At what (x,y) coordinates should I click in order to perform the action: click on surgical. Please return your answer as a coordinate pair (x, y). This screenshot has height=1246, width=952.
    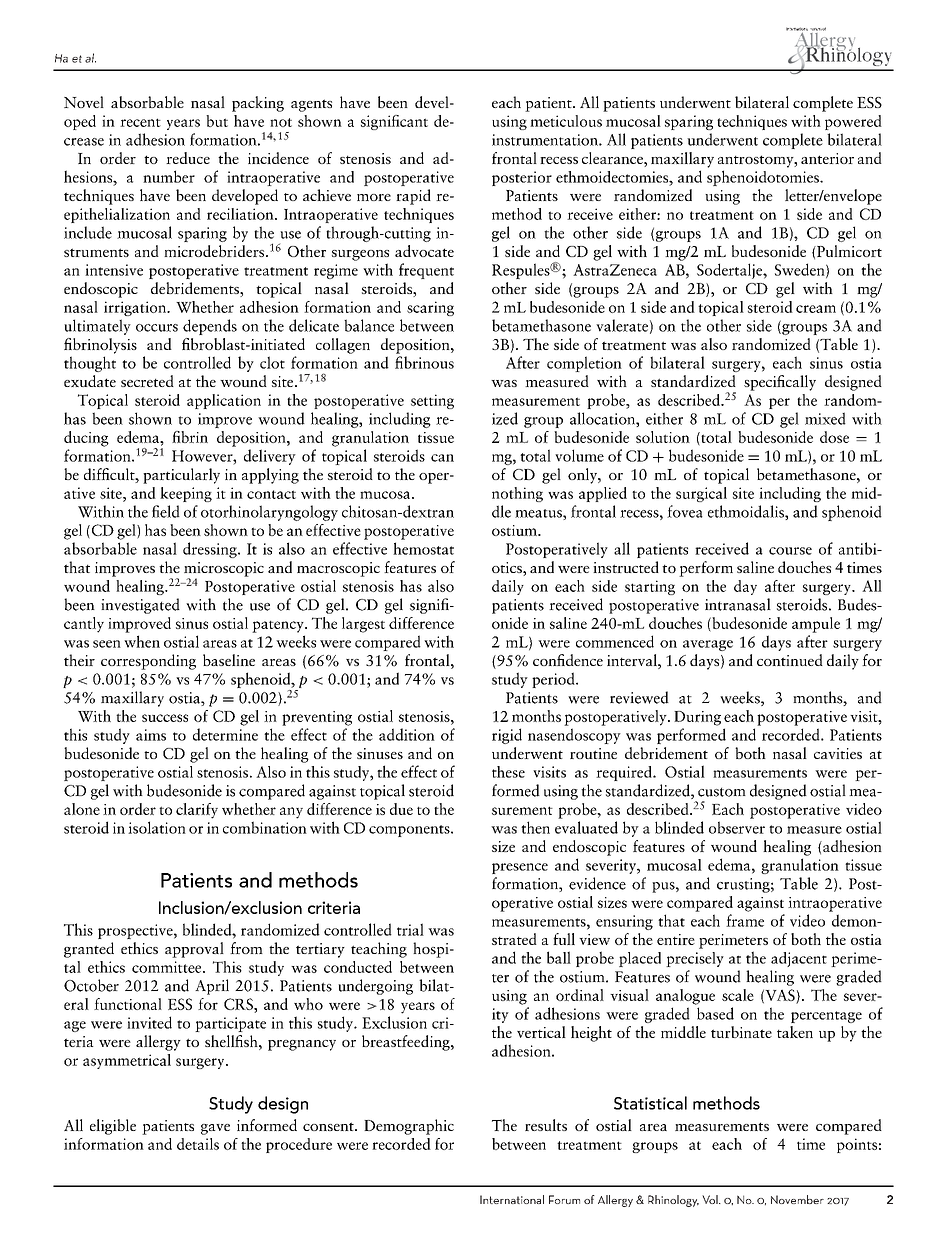
    Looking at the image, I should click on (701, 494).
